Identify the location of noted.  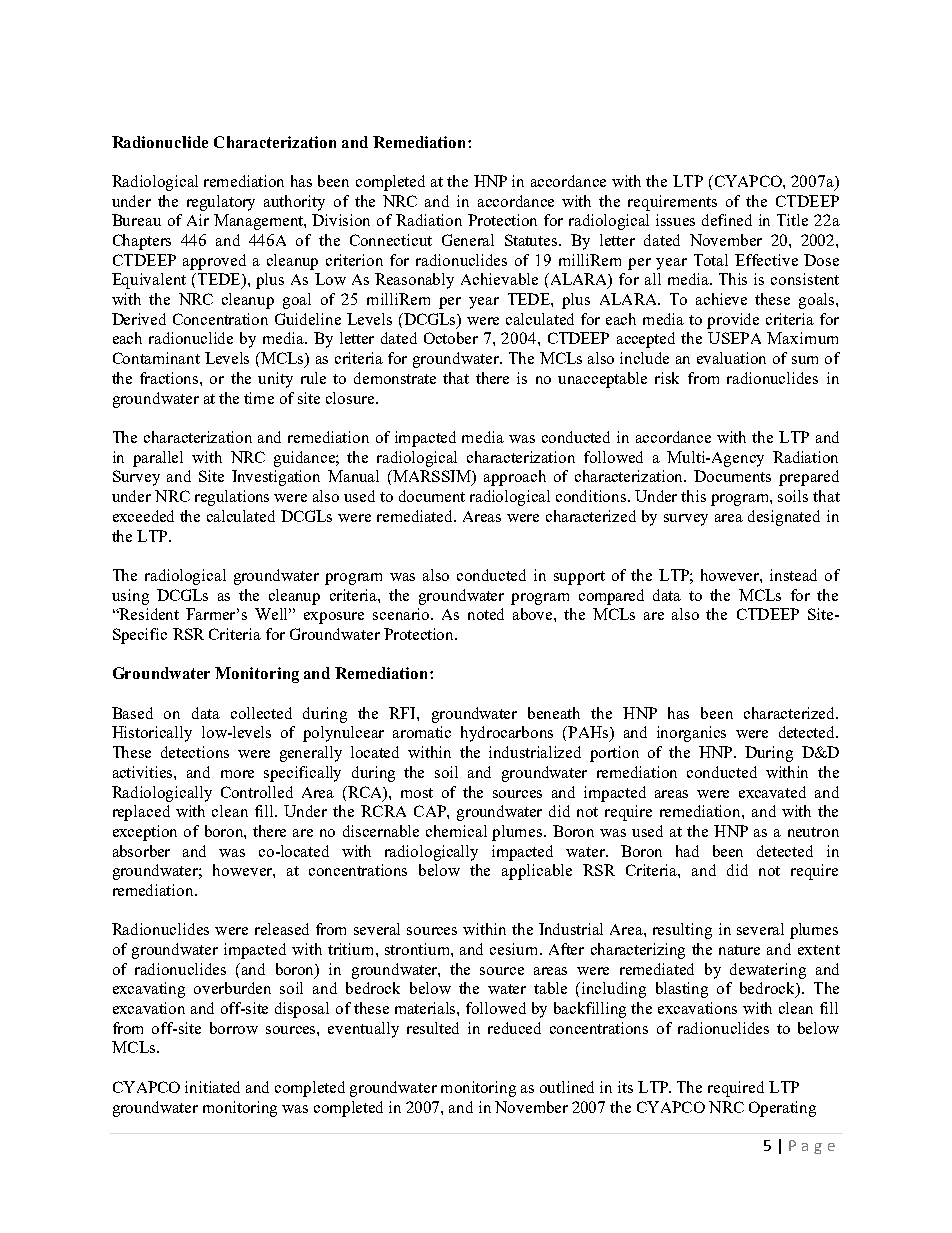
(486, 614).
